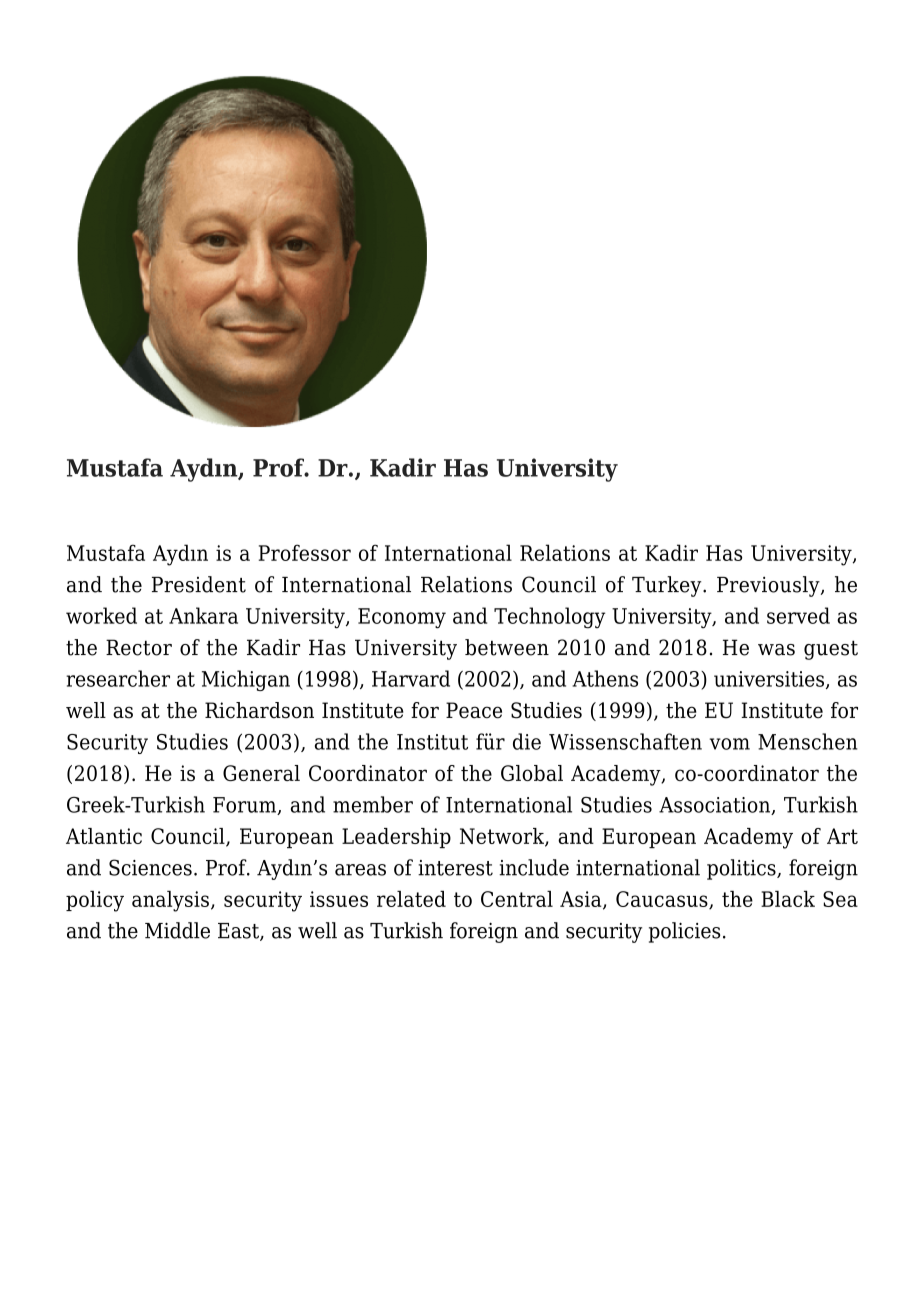  What do you see at coordinates (246, 806) in the page?
I see `Forum` at bounding box center [246, 806].
